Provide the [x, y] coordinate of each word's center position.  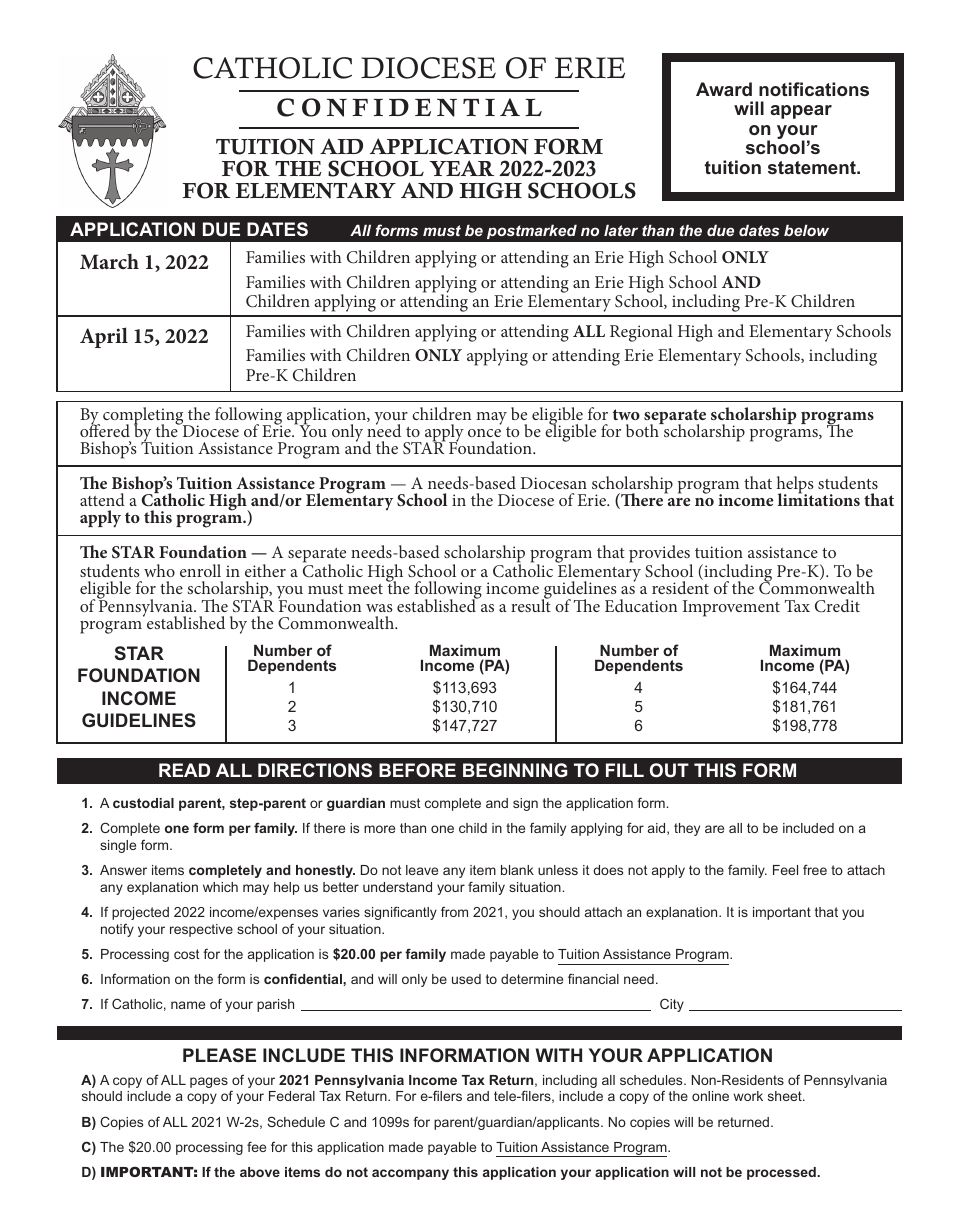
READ [184, 770]
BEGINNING [515, 770]
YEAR [462, 168]
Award [724, 89]
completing [144, 417]
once [484, 433]
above [260, 1172]
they [687, 829]
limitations [819, 498]
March [109, 261]
